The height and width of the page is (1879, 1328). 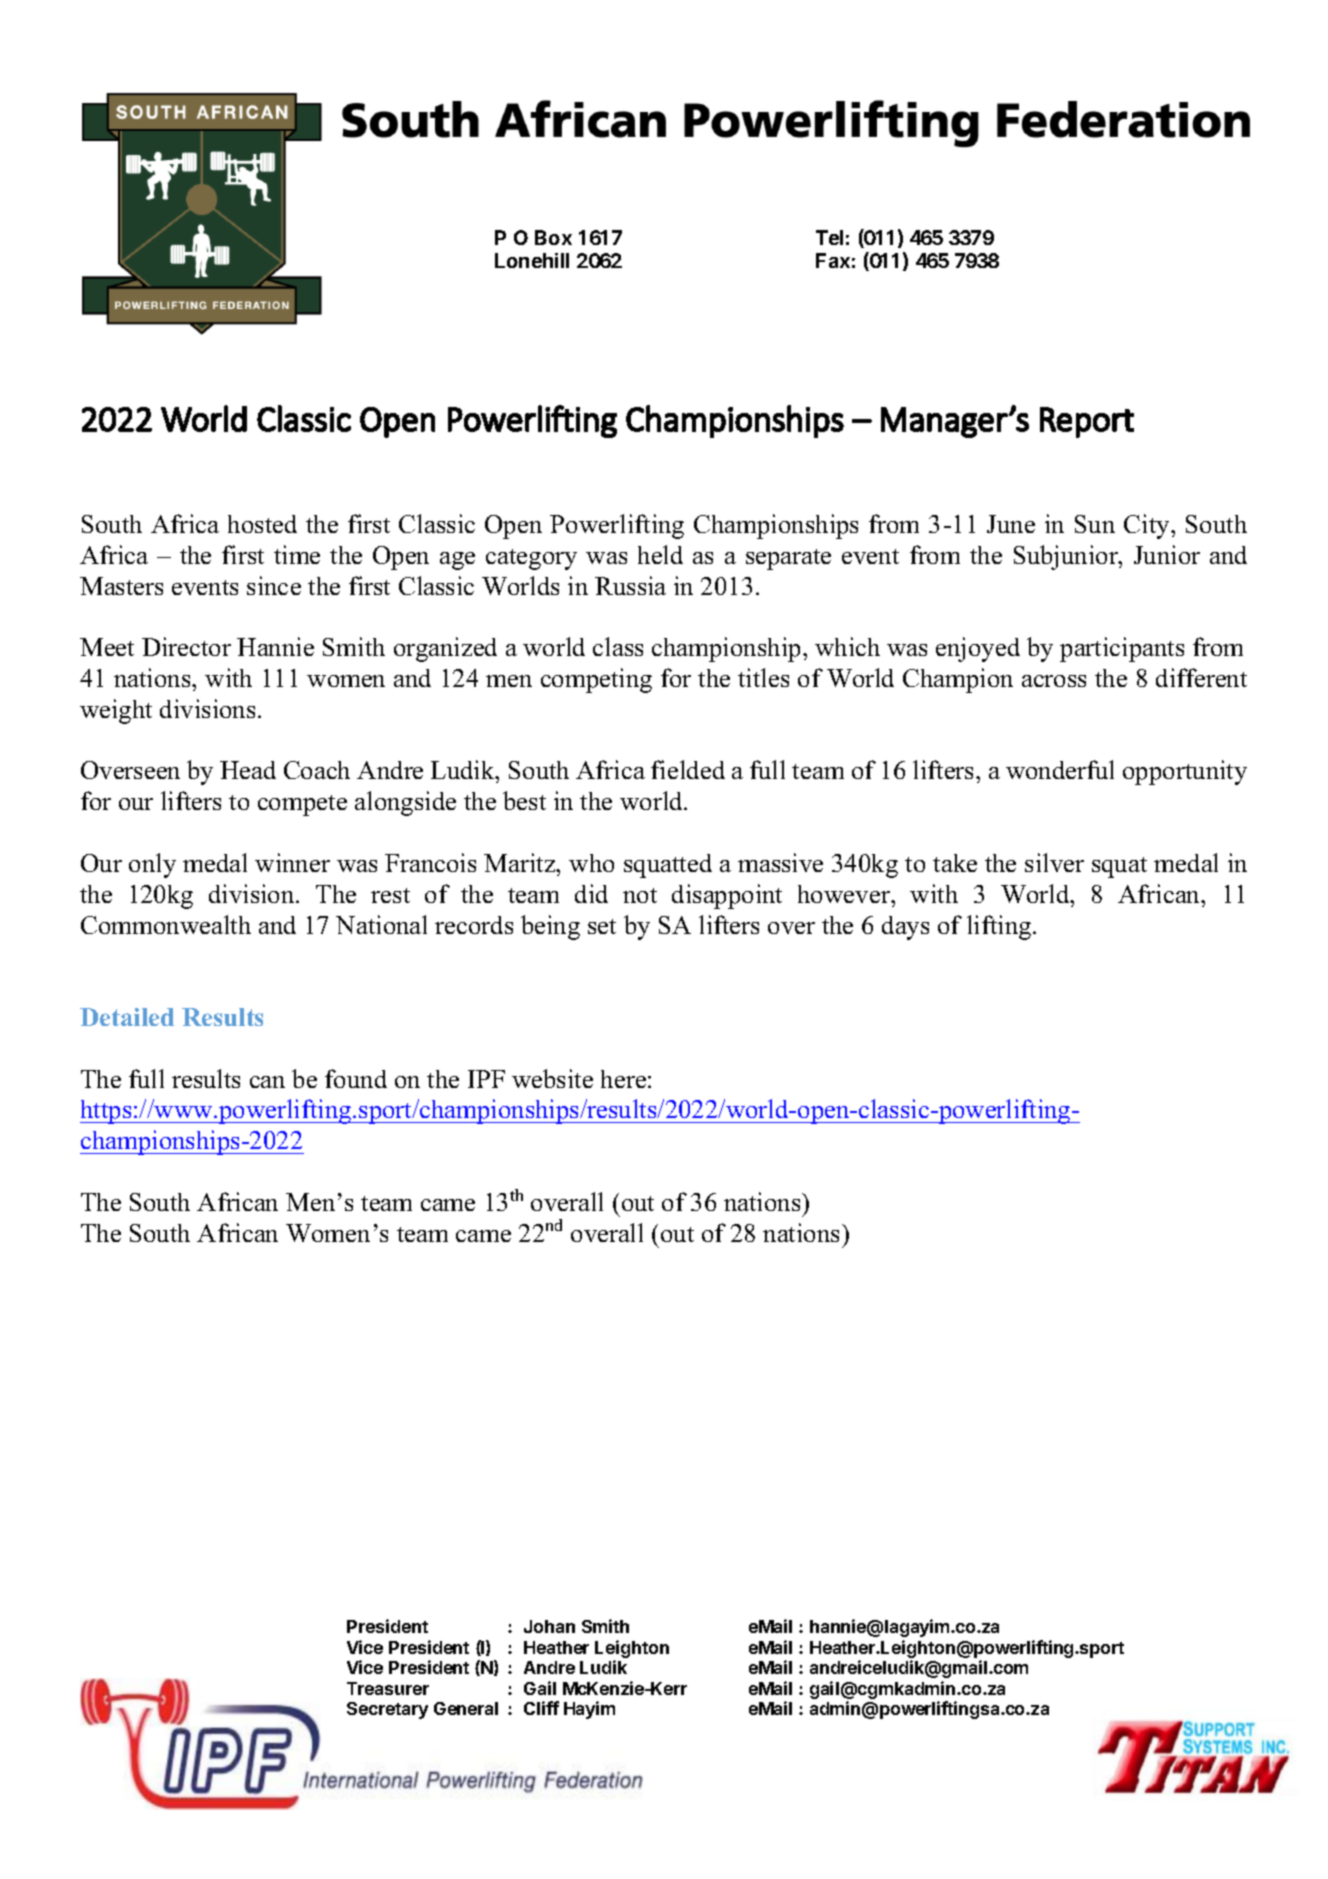 What do you see at coordinates (829, 237) in the page?
I see `Tel` at bounding box center [829, 237].
